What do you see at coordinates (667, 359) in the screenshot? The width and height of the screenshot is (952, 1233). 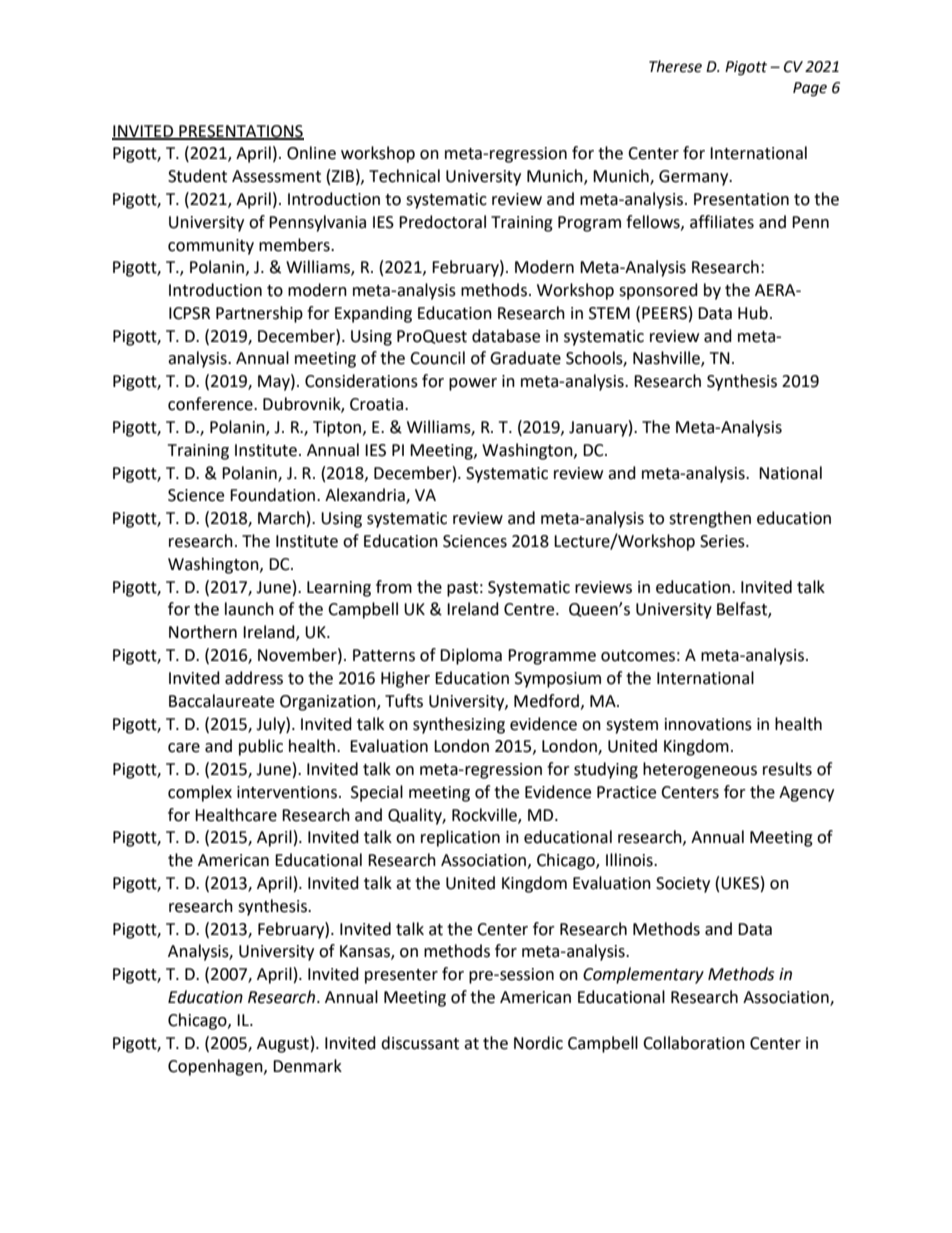 I see `Nashville` at bounding box center [667, 359].
